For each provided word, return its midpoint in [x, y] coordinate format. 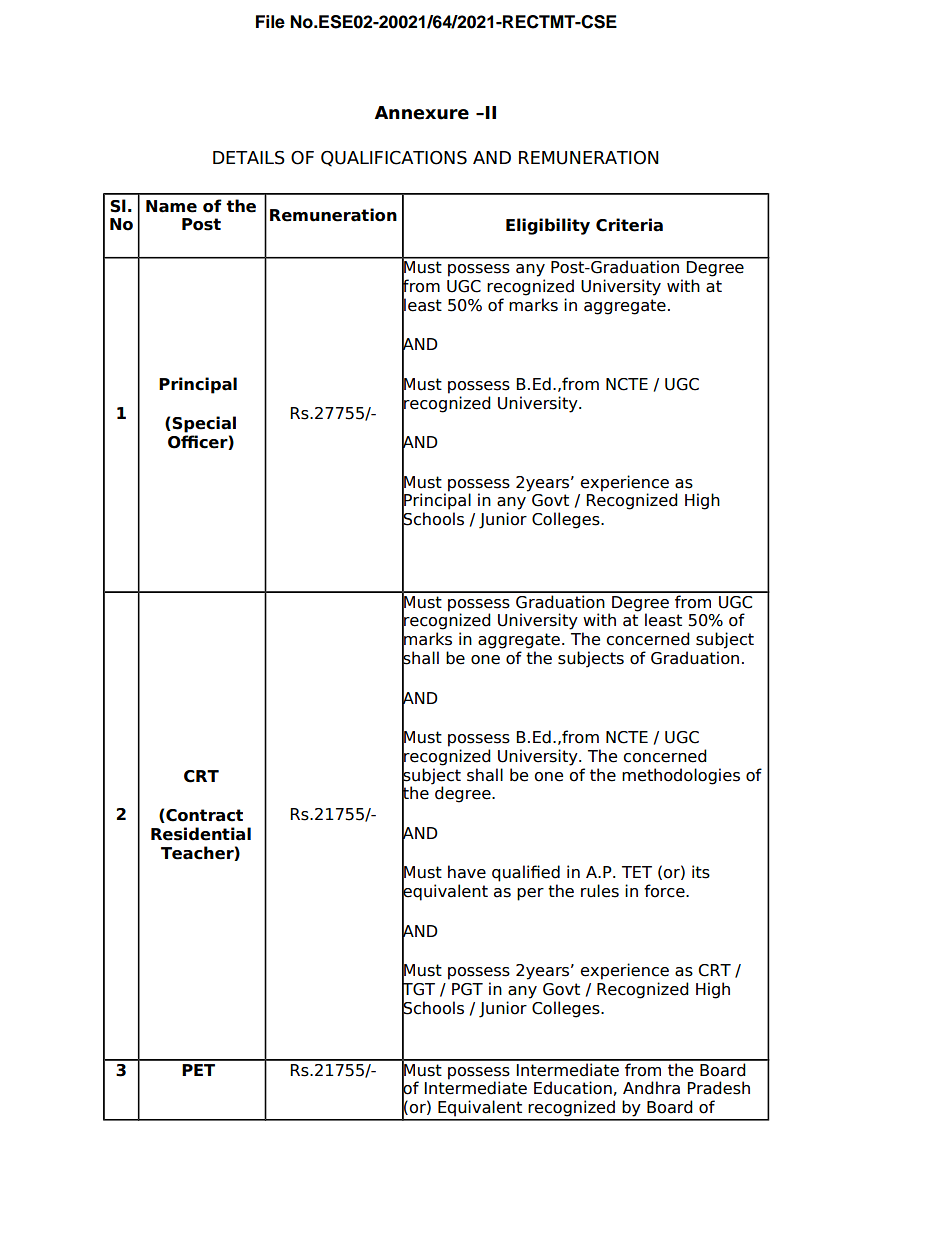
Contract [203, 816]
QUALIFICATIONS [394, 159]
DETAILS [249, 158]
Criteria [629, 225]
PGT [467, 989]
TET [637, 872]
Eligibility [548, 226]
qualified [526, 873]
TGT [418, 989]
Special [204, 424]
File [270, 22]
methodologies [681, 776]
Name [171, 206]
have [467, 872]
